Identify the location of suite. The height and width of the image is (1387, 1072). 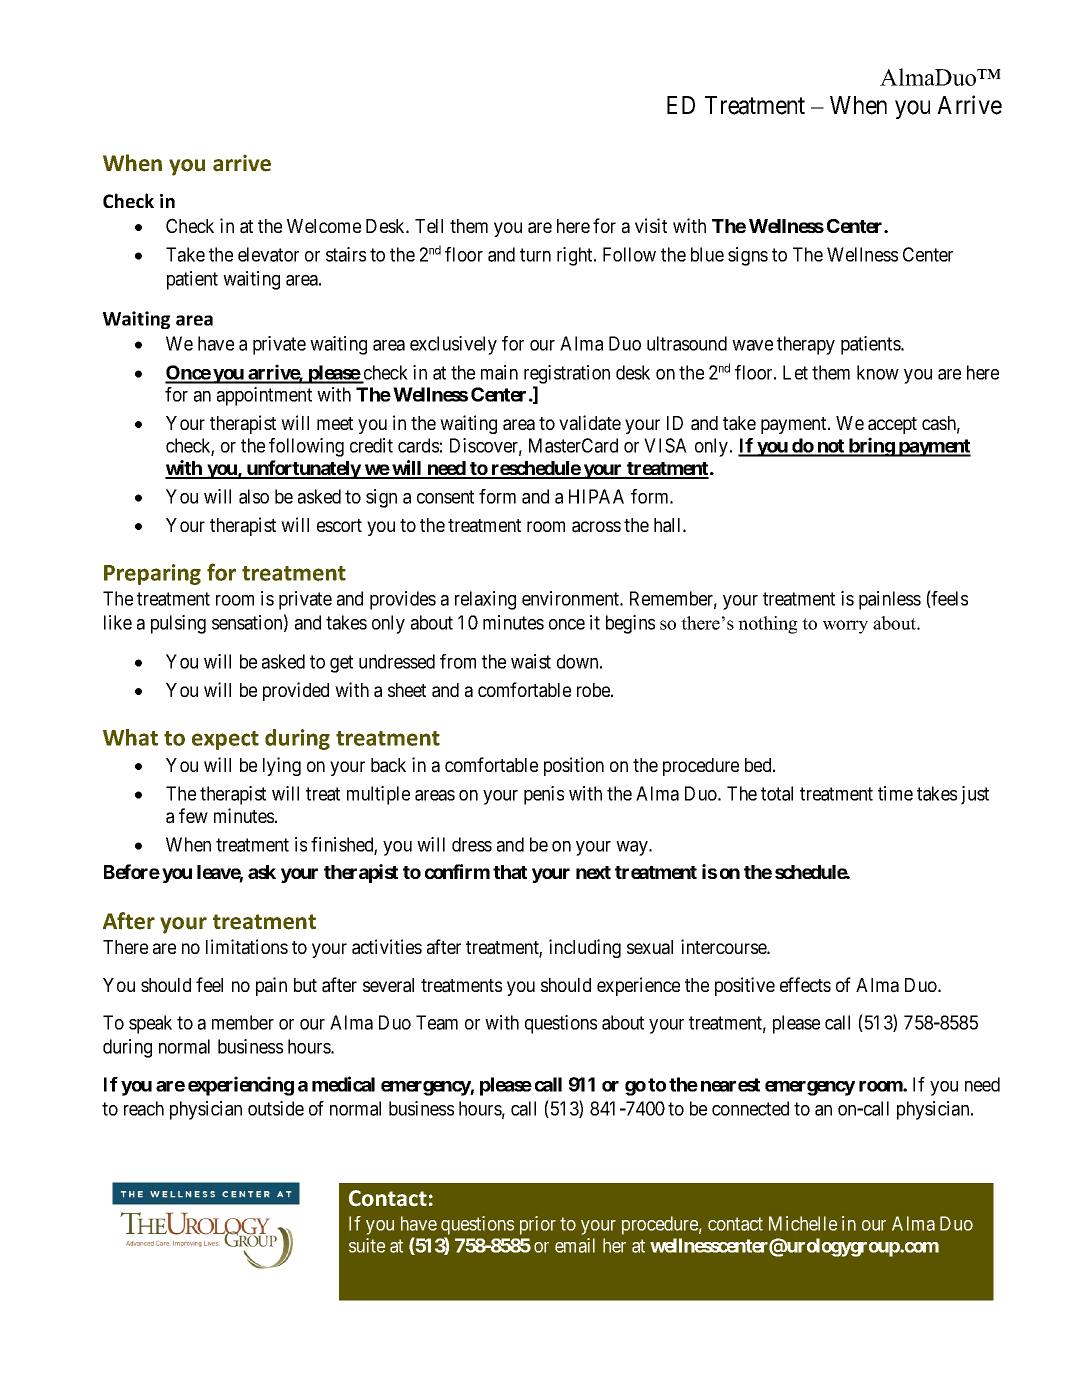
(367, 1245).
